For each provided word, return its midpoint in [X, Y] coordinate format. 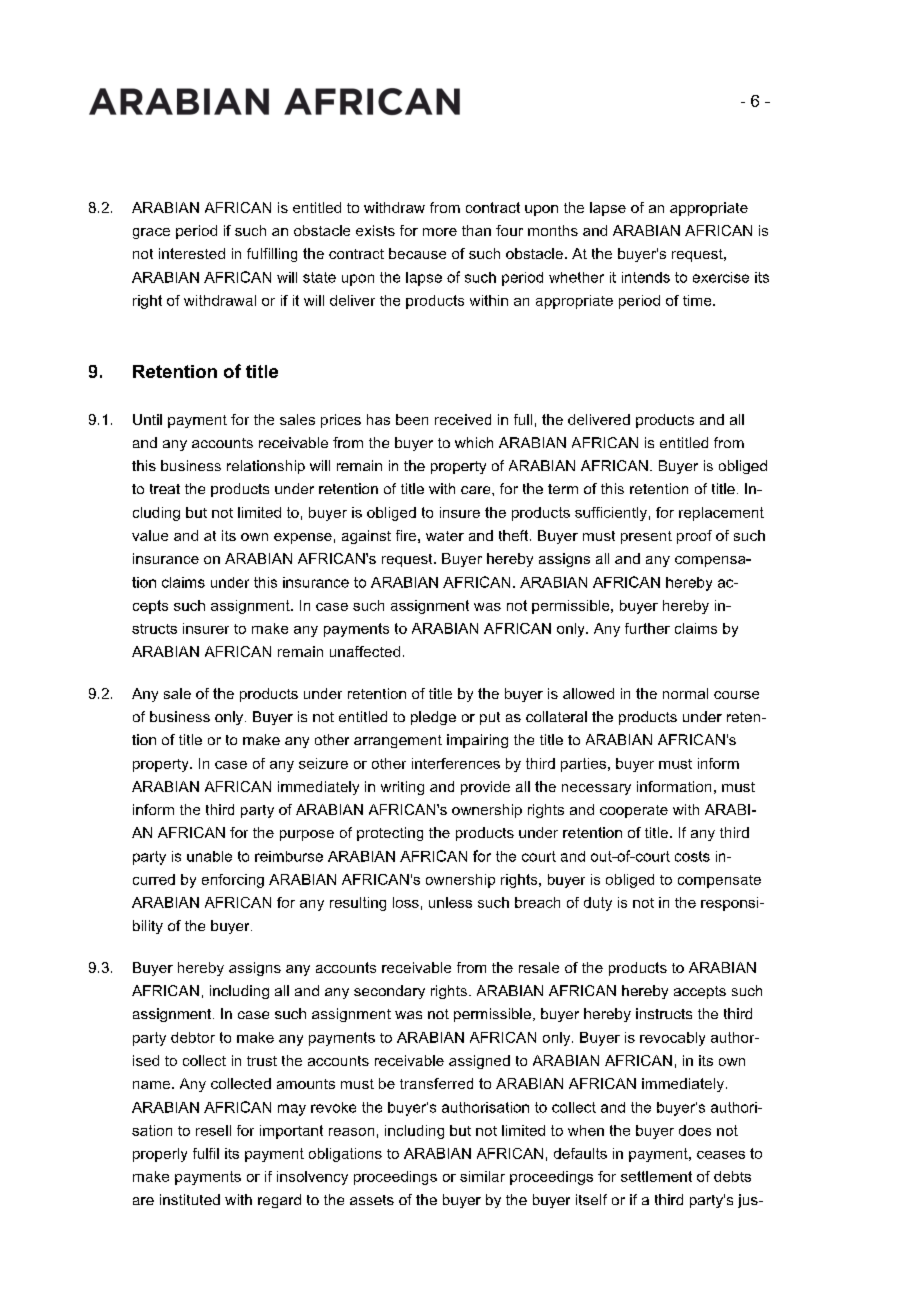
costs [692, 856]
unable [209, 856]
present [646, 537]
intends [646, 277]
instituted [190, 1199]
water [445, 536]
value [150, 535]
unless [450, 902]
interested [192, 253]
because [417, 253]
